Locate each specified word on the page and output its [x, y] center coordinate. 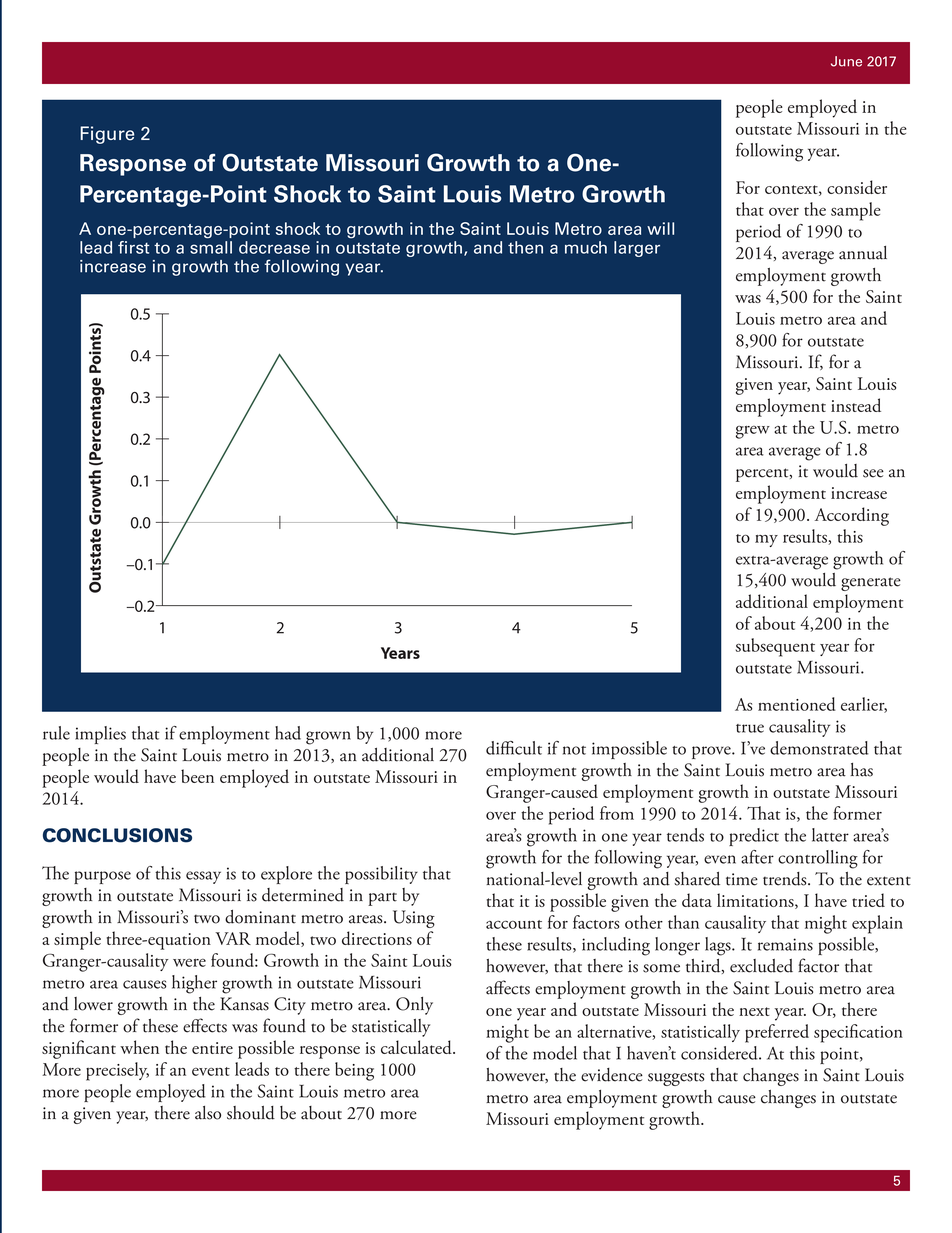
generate [871, 584]
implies [100, 735]
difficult [514, 748]
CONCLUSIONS [117, 835]
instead [856, 405]
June [846, 61]
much [586, 247]
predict [754, 837]
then [525, 247]
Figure [107, 135]
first [133, 247]
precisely [117, 1071]
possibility [381, 875]
